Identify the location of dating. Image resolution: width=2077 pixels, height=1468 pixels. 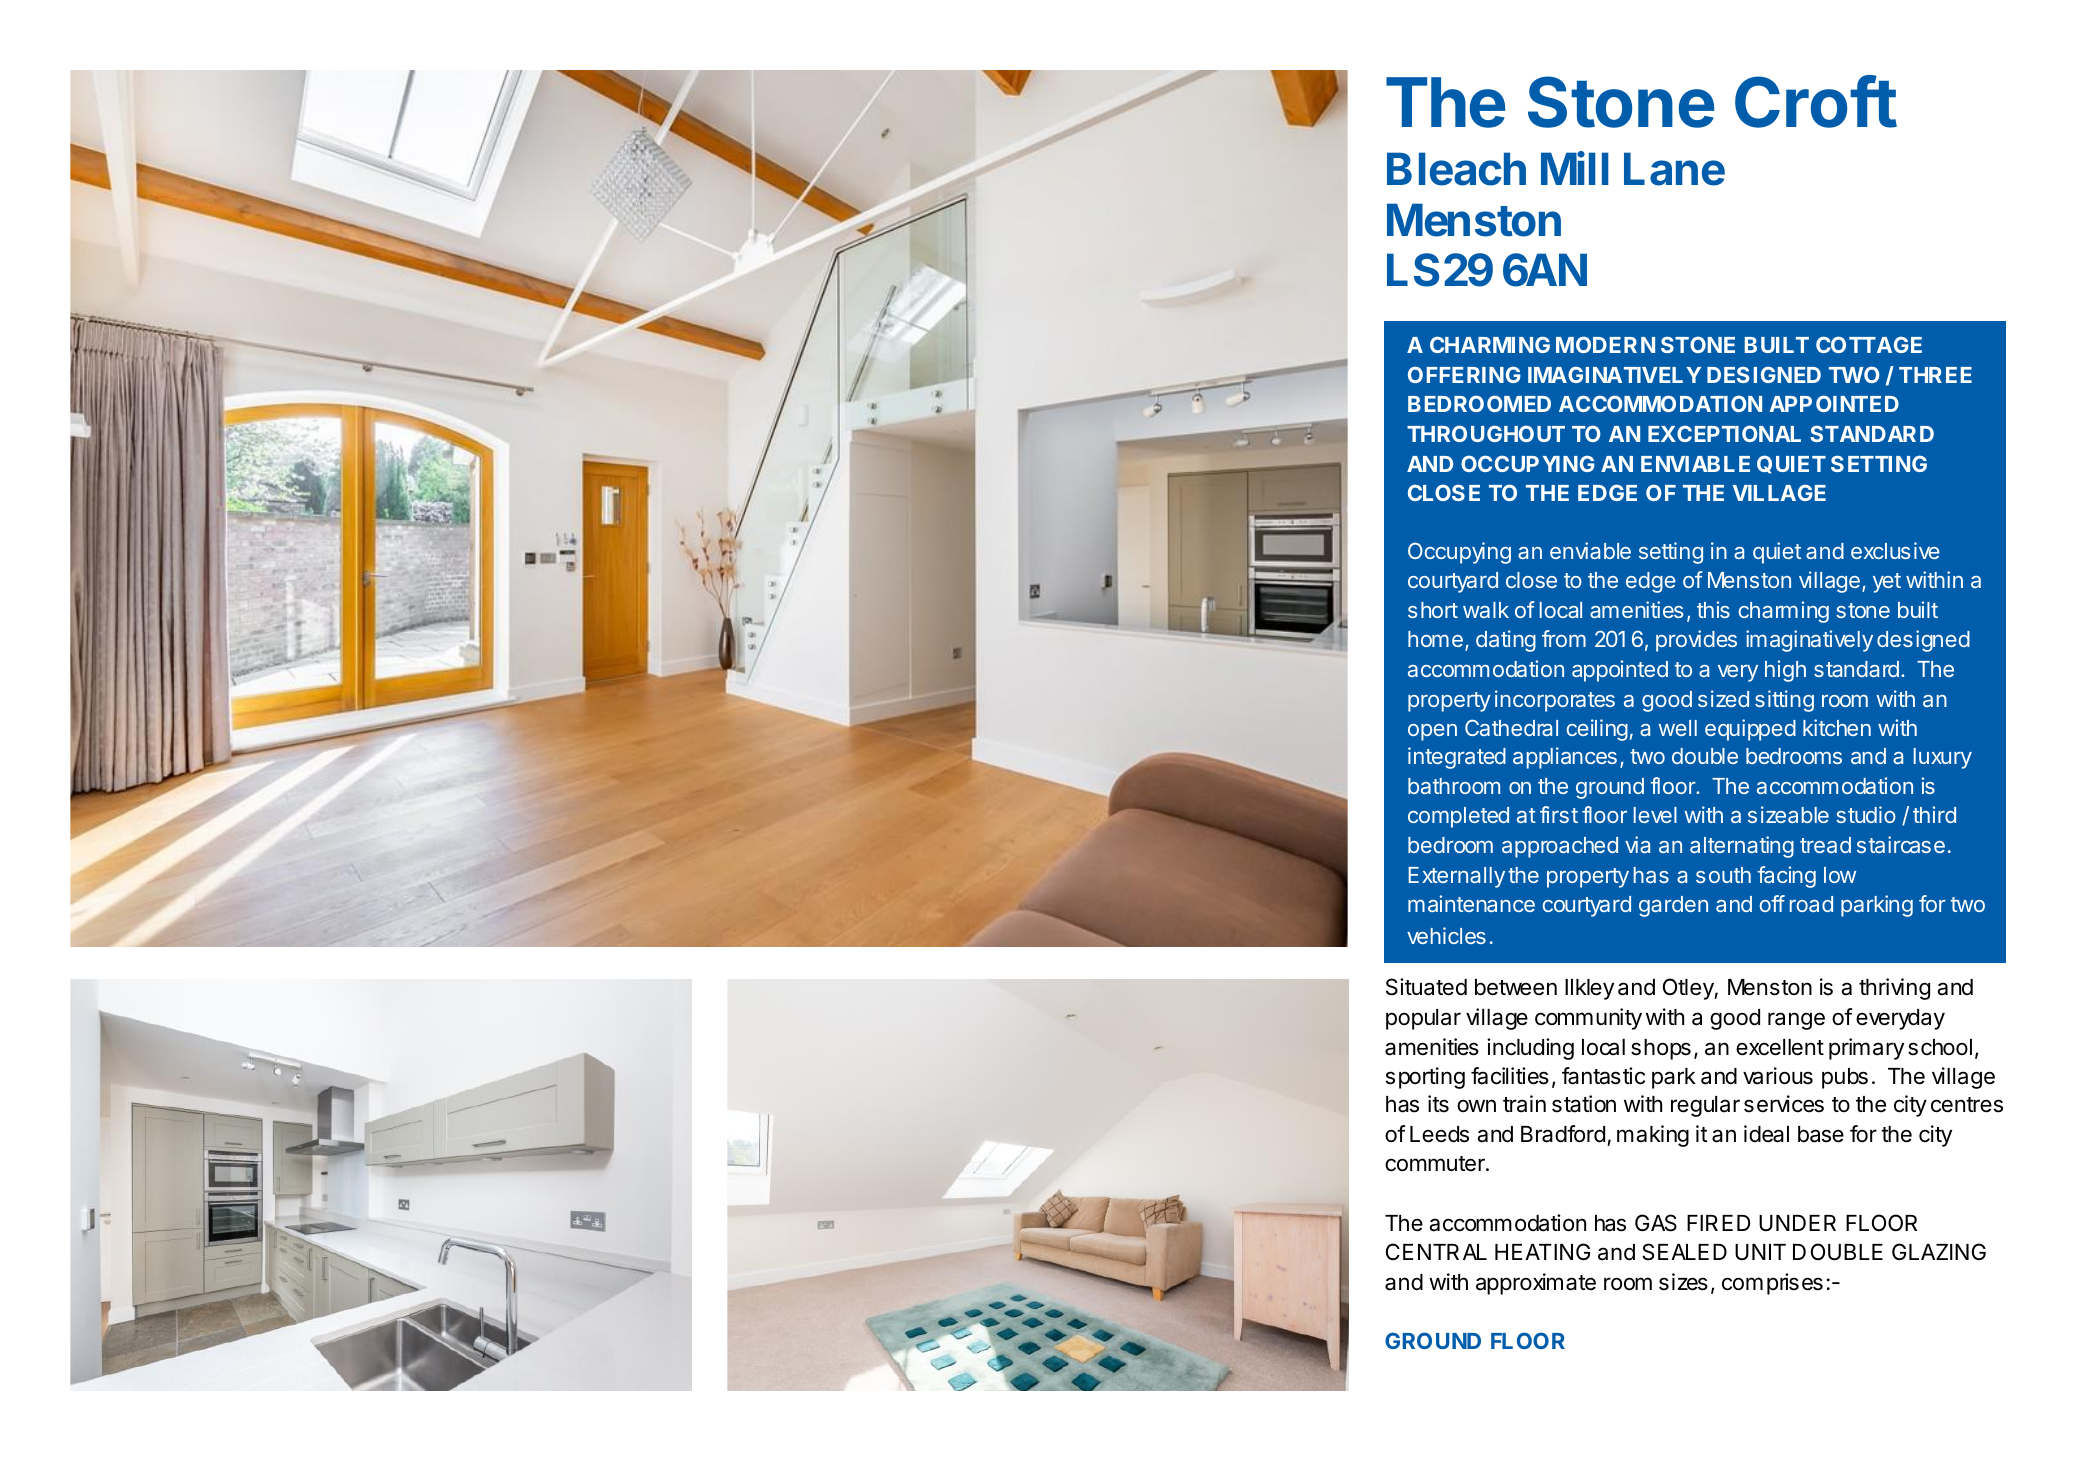
(1506, 641).
